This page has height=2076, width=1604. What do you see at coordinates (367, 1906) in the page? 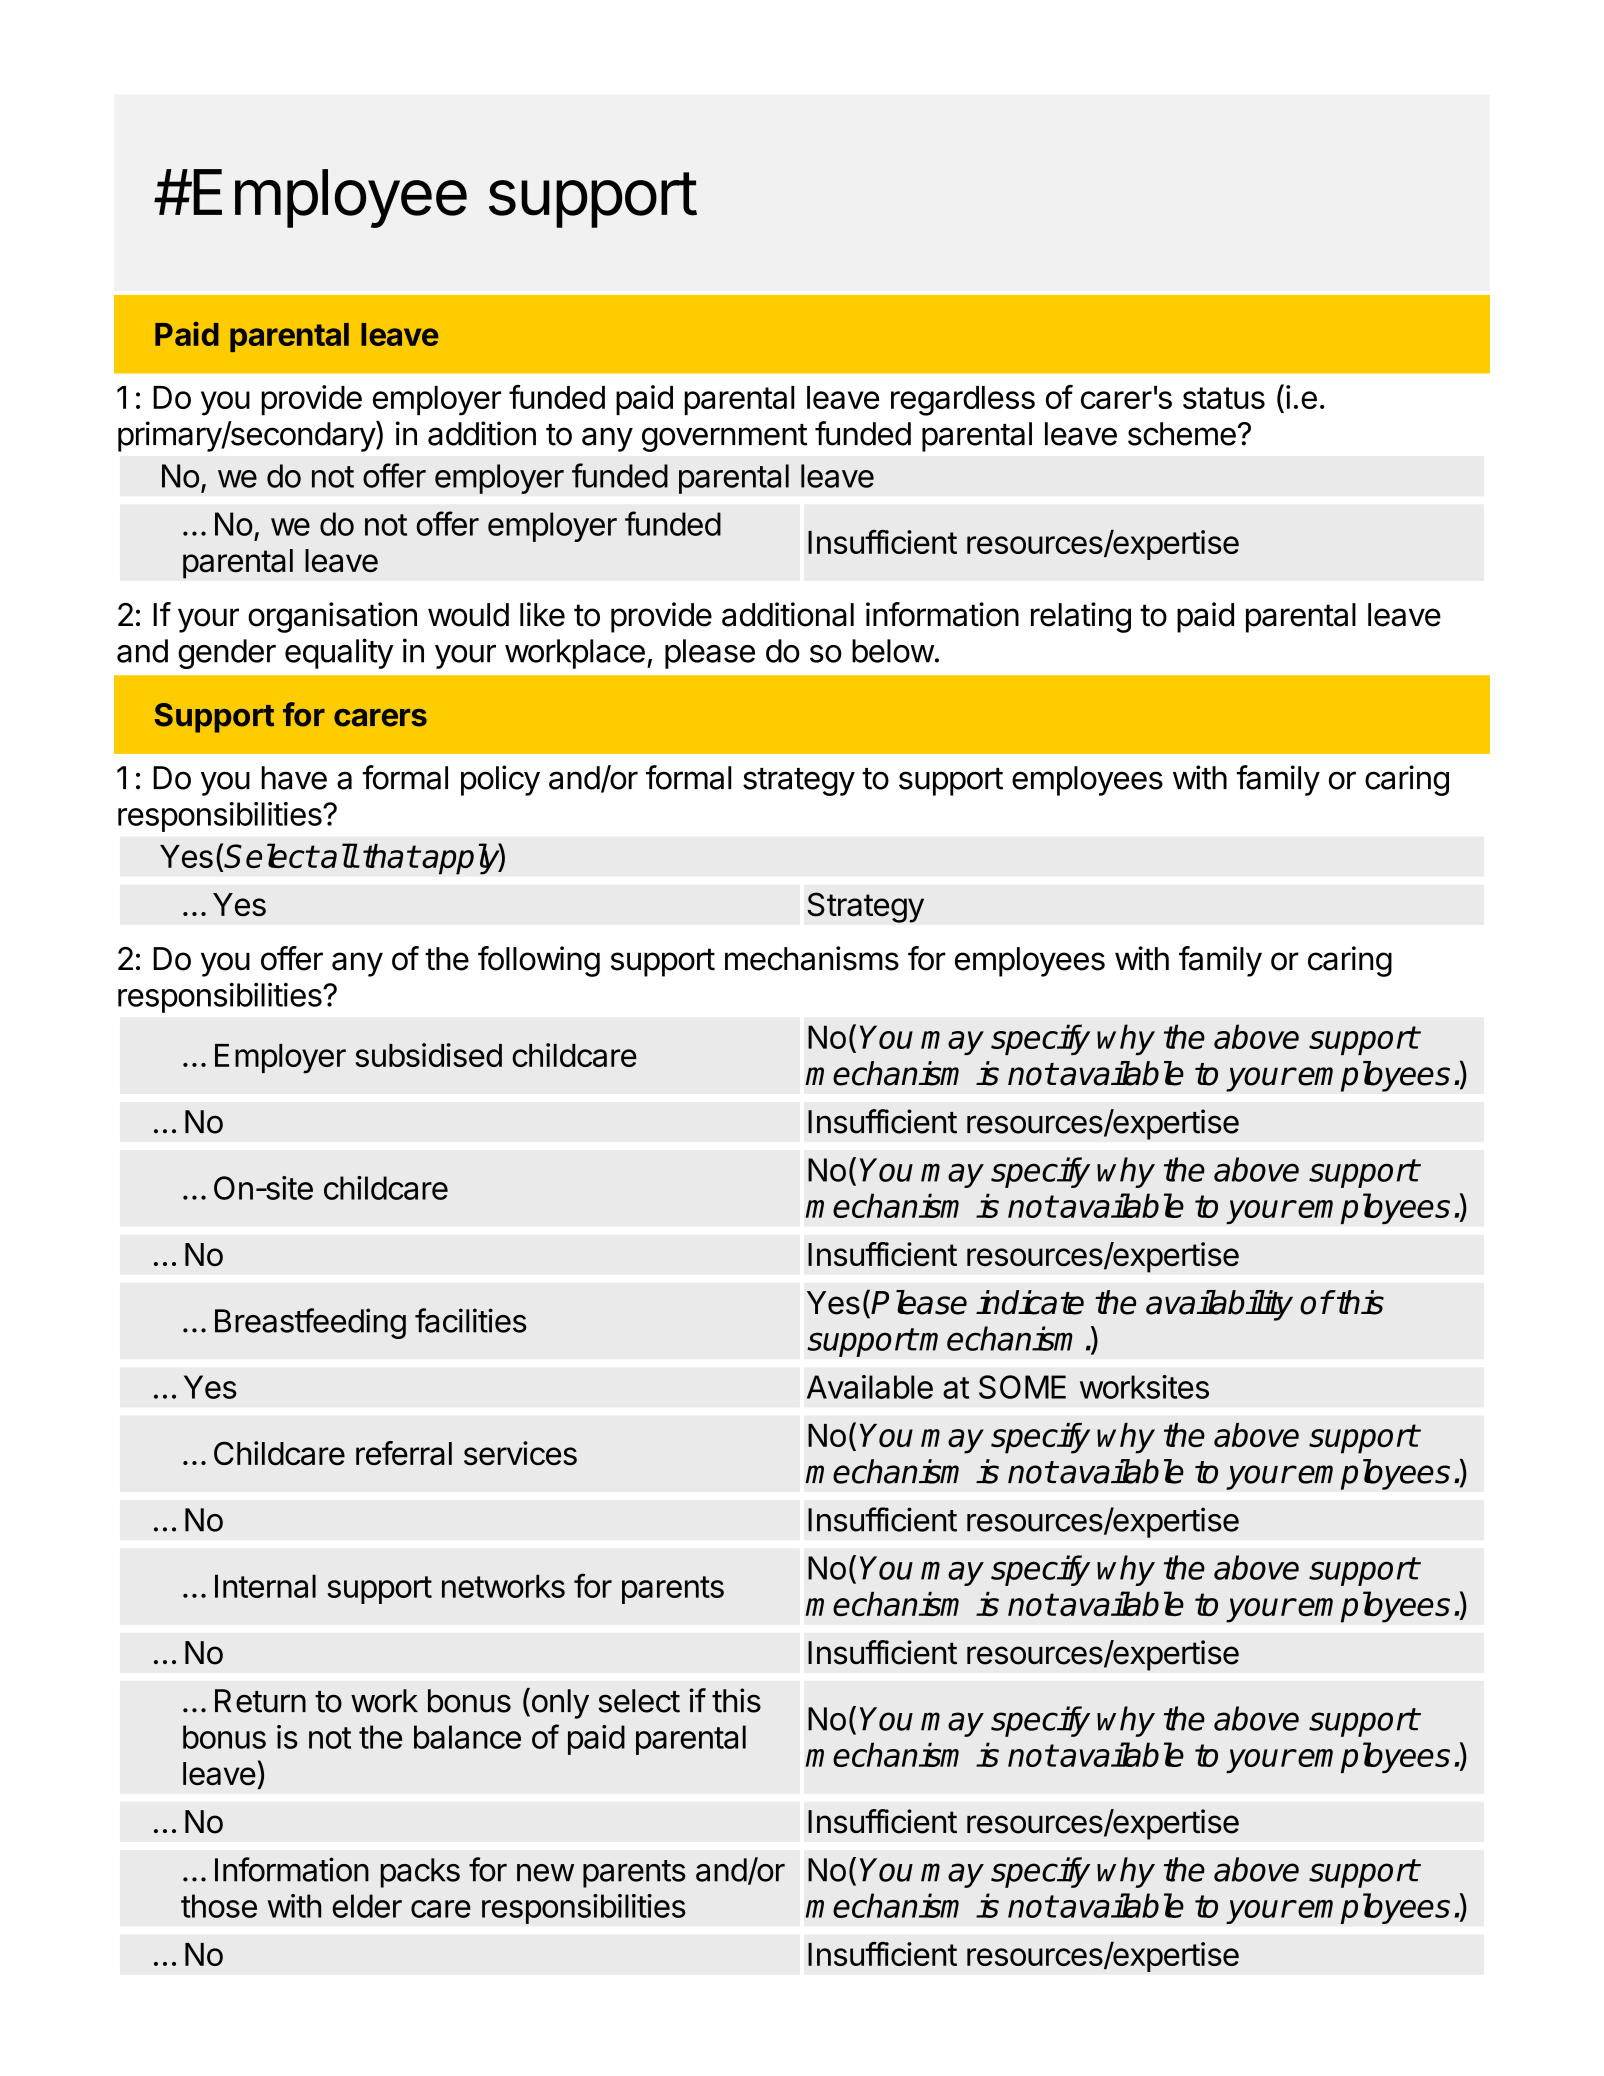
I see `elder` at bounding box center [367, 1906].
